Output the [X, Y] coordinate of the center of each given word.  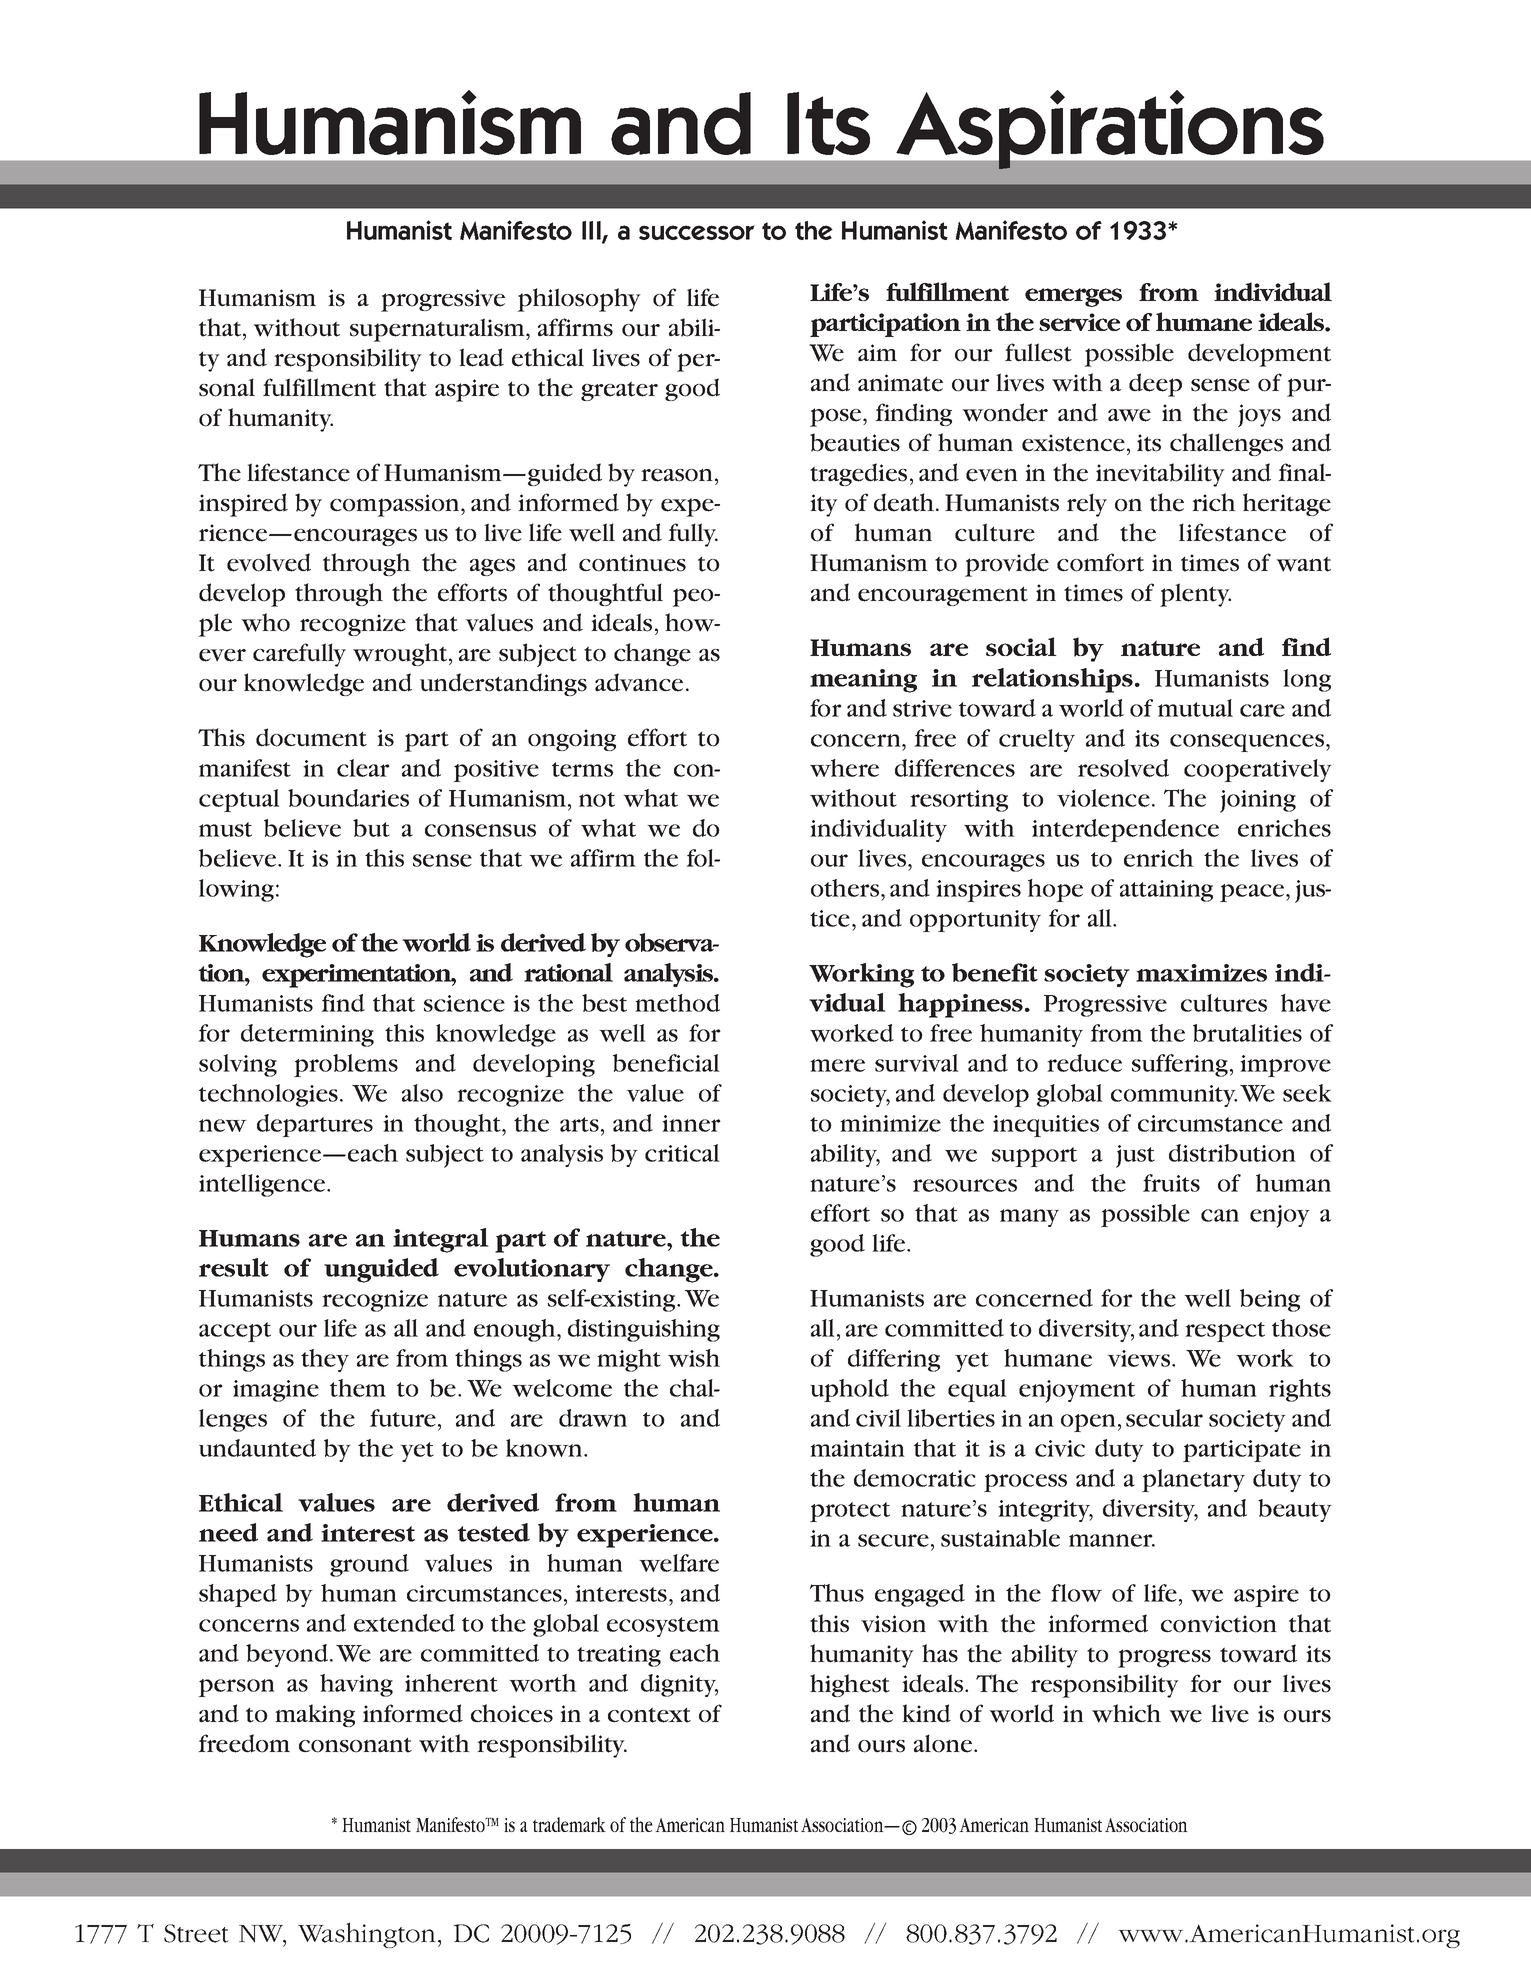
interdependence [1125, 830]
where [844, 768]
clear [363, 768]
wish [694, 1358]
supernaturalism [438, 330]
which [1126, 1713]
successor [697, 232]
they [325, 1360]
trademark [569, 1824]
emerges [1073, 297]
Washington [367, 1935]
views [1140, 1358]
